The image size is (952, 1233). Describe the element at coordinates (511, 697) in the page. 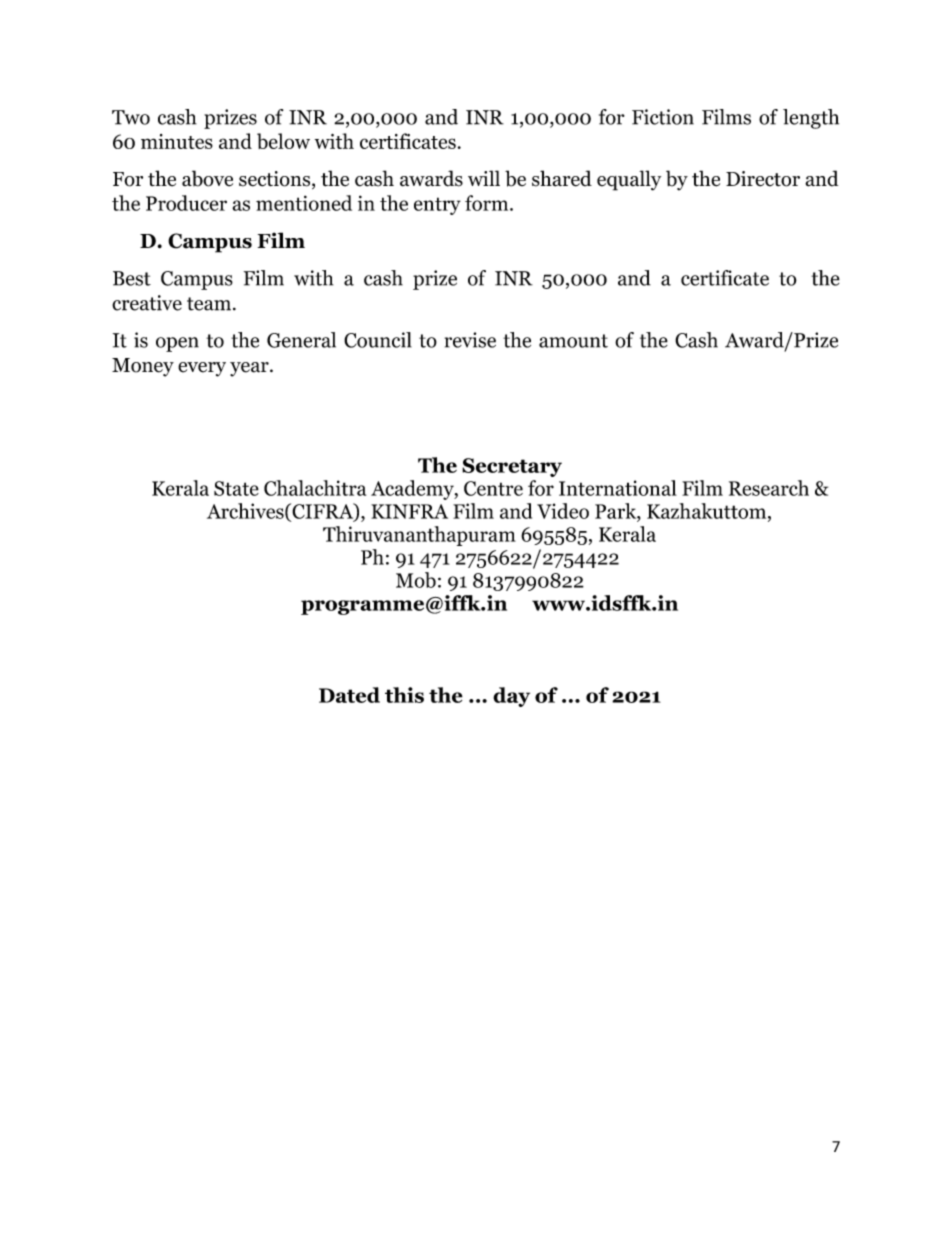

I see `day` at that location.
